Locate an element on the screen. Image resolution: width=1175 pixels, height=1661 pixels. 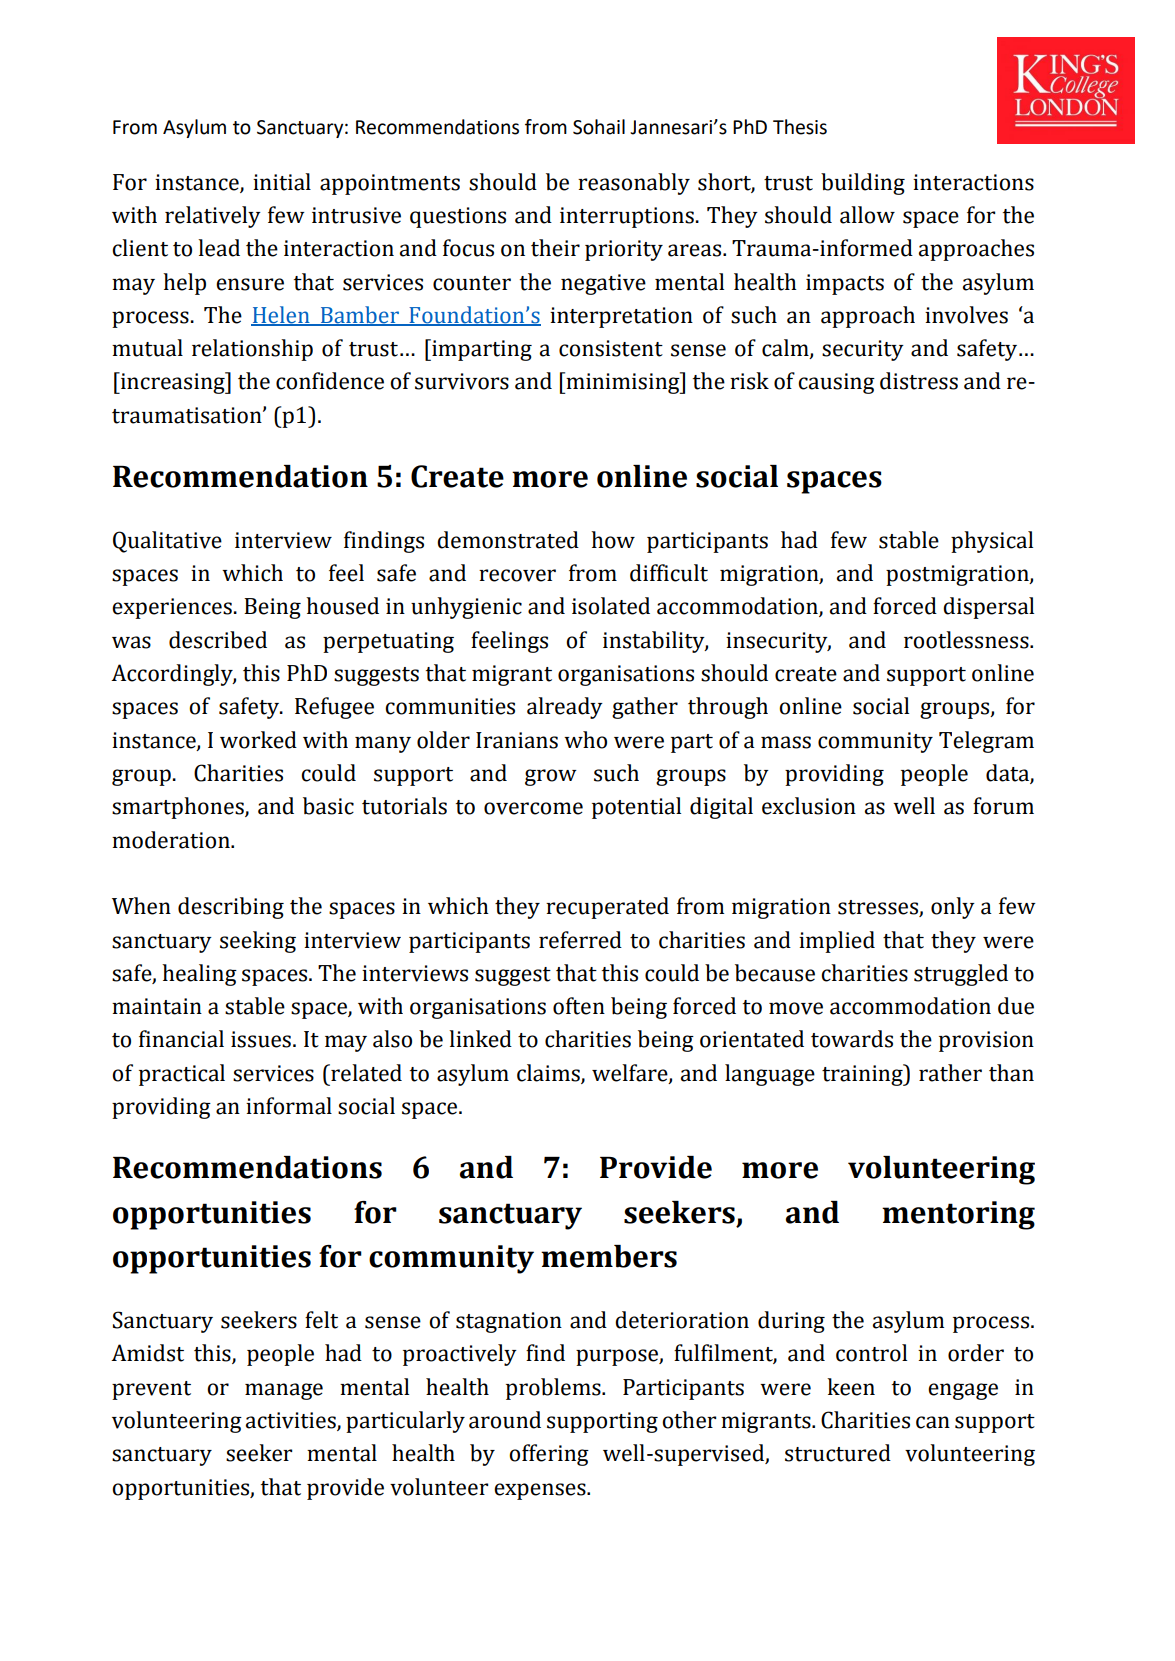
offering is located at coordinates (549, 1455).
